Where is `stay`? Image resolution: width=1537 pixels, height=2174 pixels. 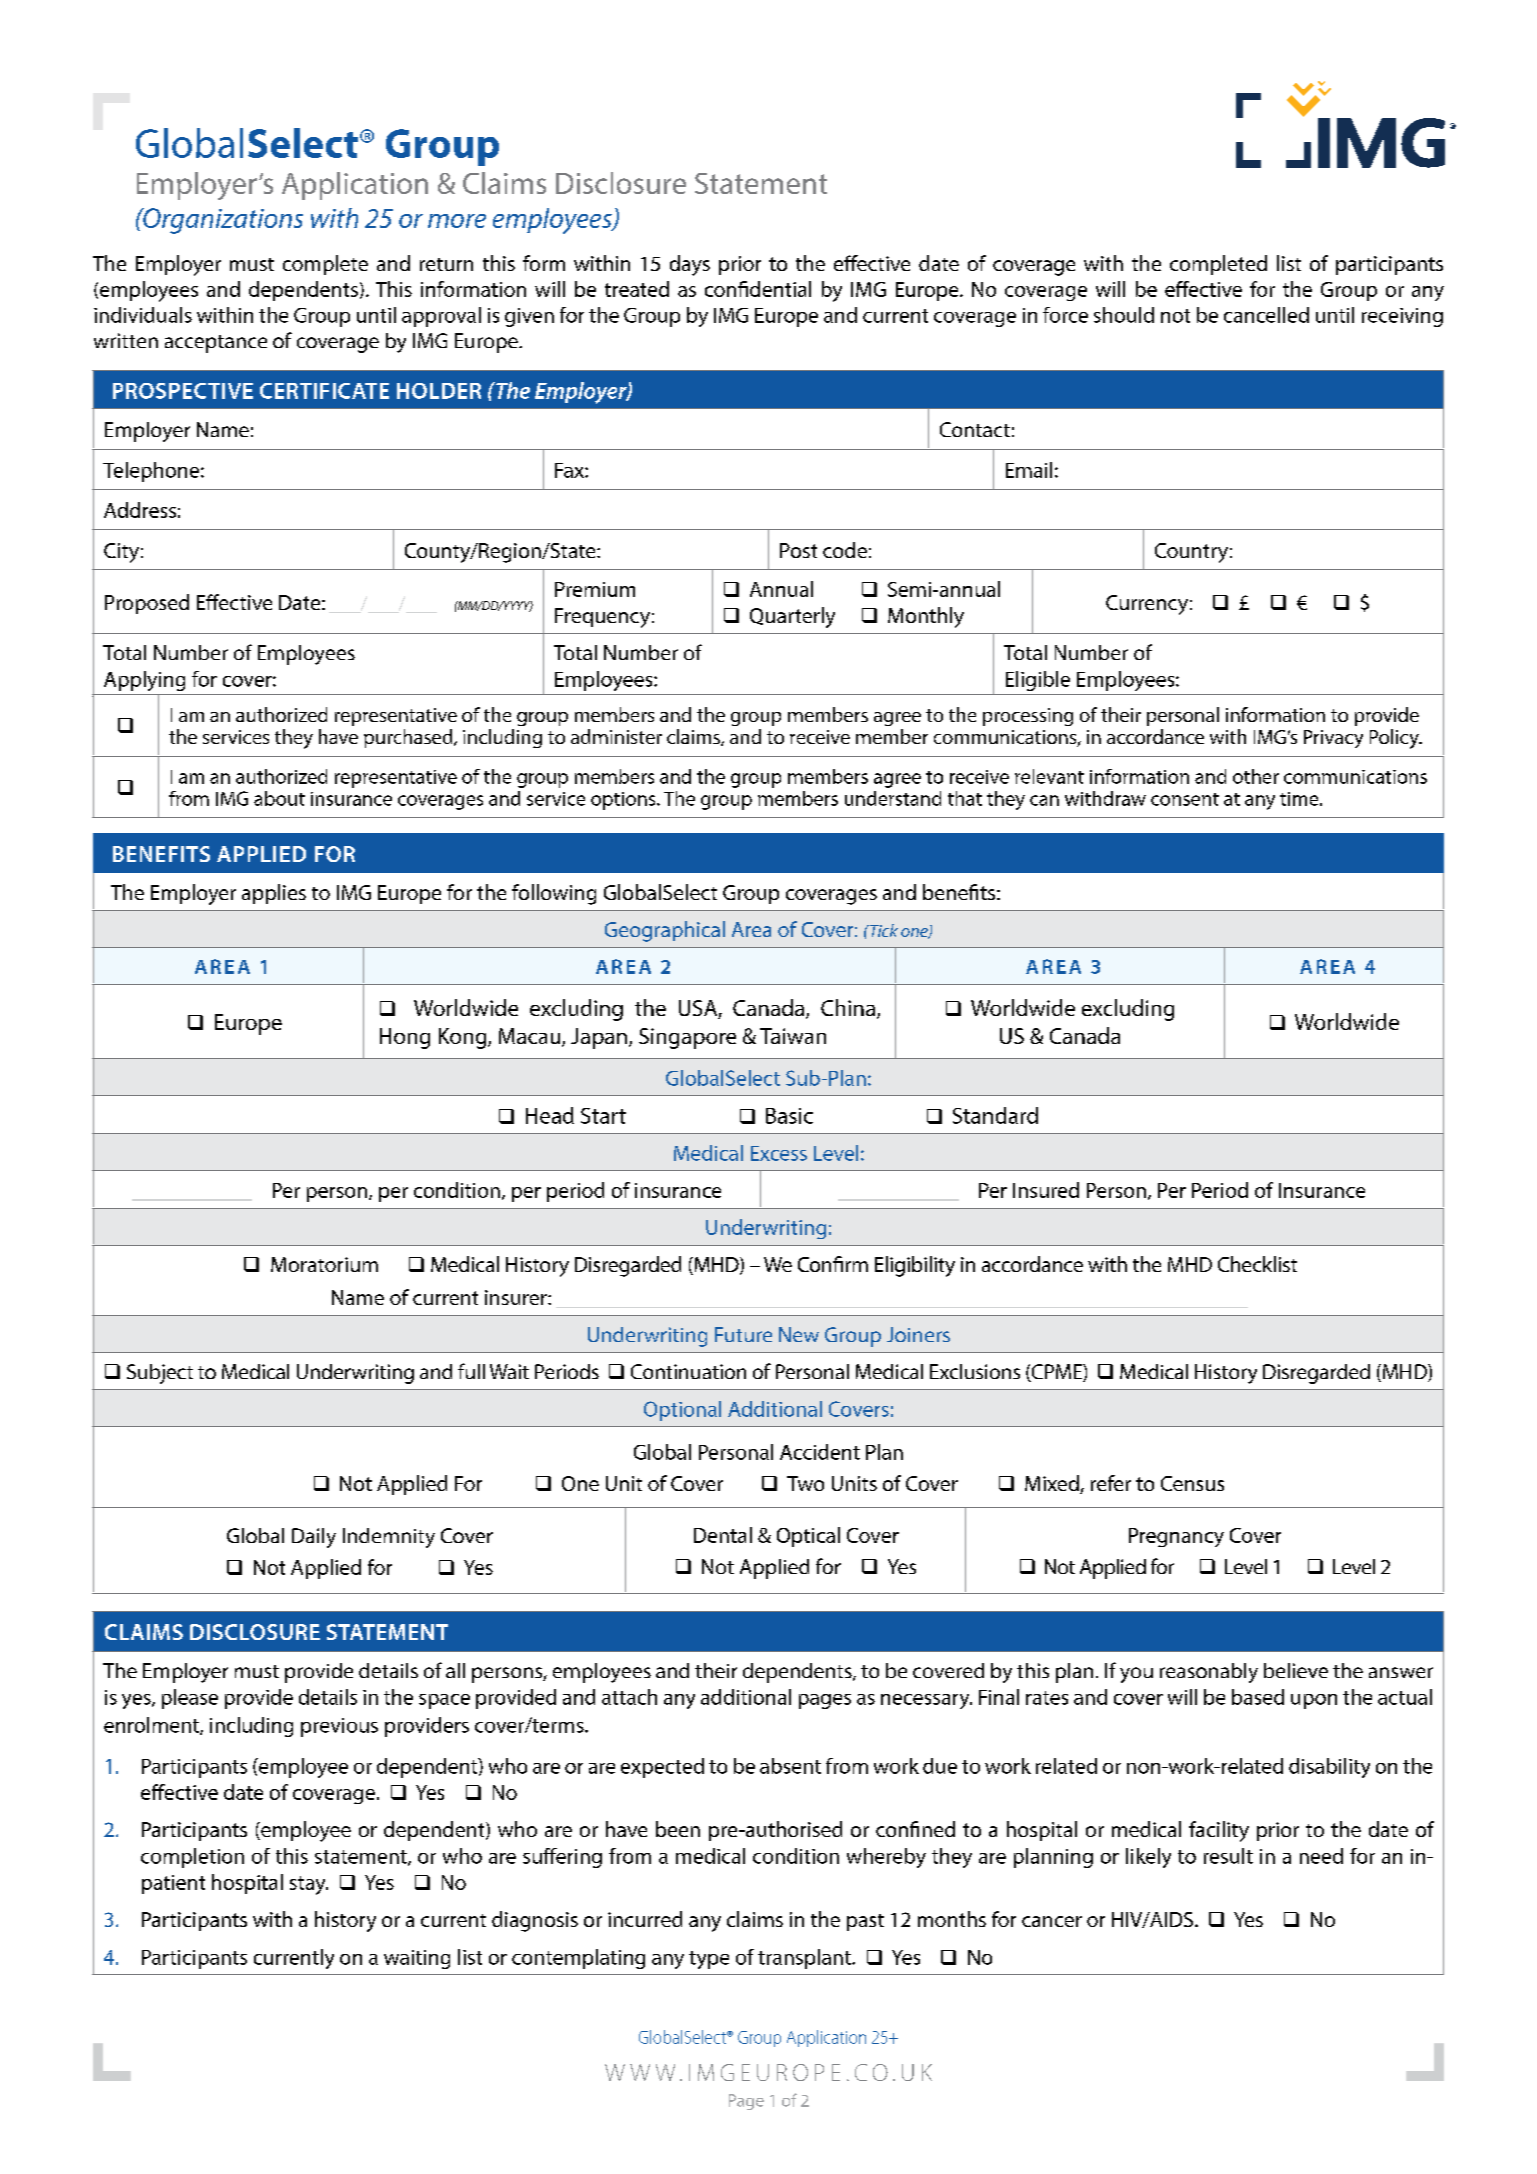
stay is located at coordinates (309, 1885).
